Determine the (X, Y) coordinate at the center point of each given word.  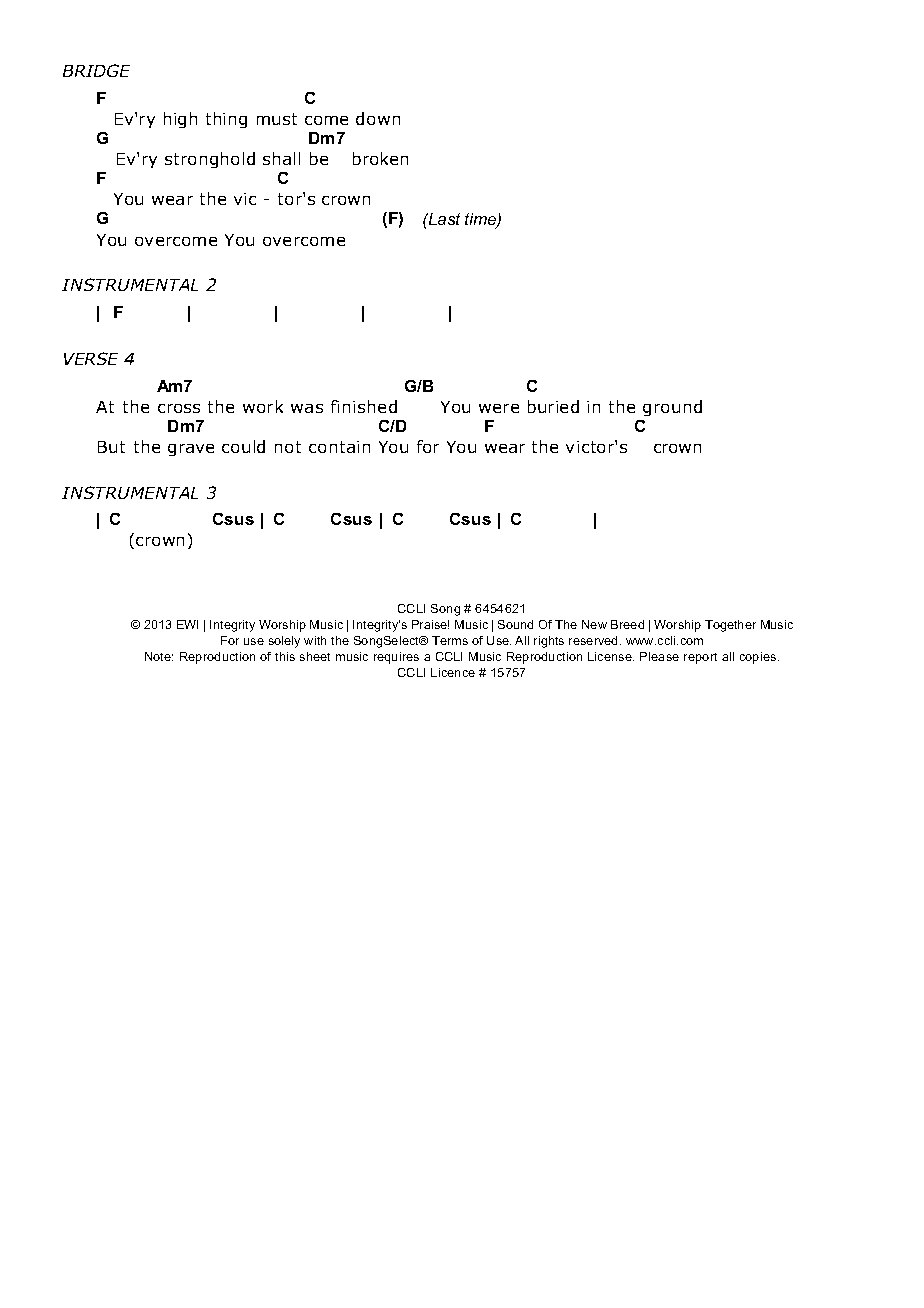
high (180, 120)
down (378, 118)
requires (396, 658)
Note (159, 656)
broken (380, 158)
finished (364, 406)
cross (179, 408)
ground (672, 408)
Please (659, 656)
